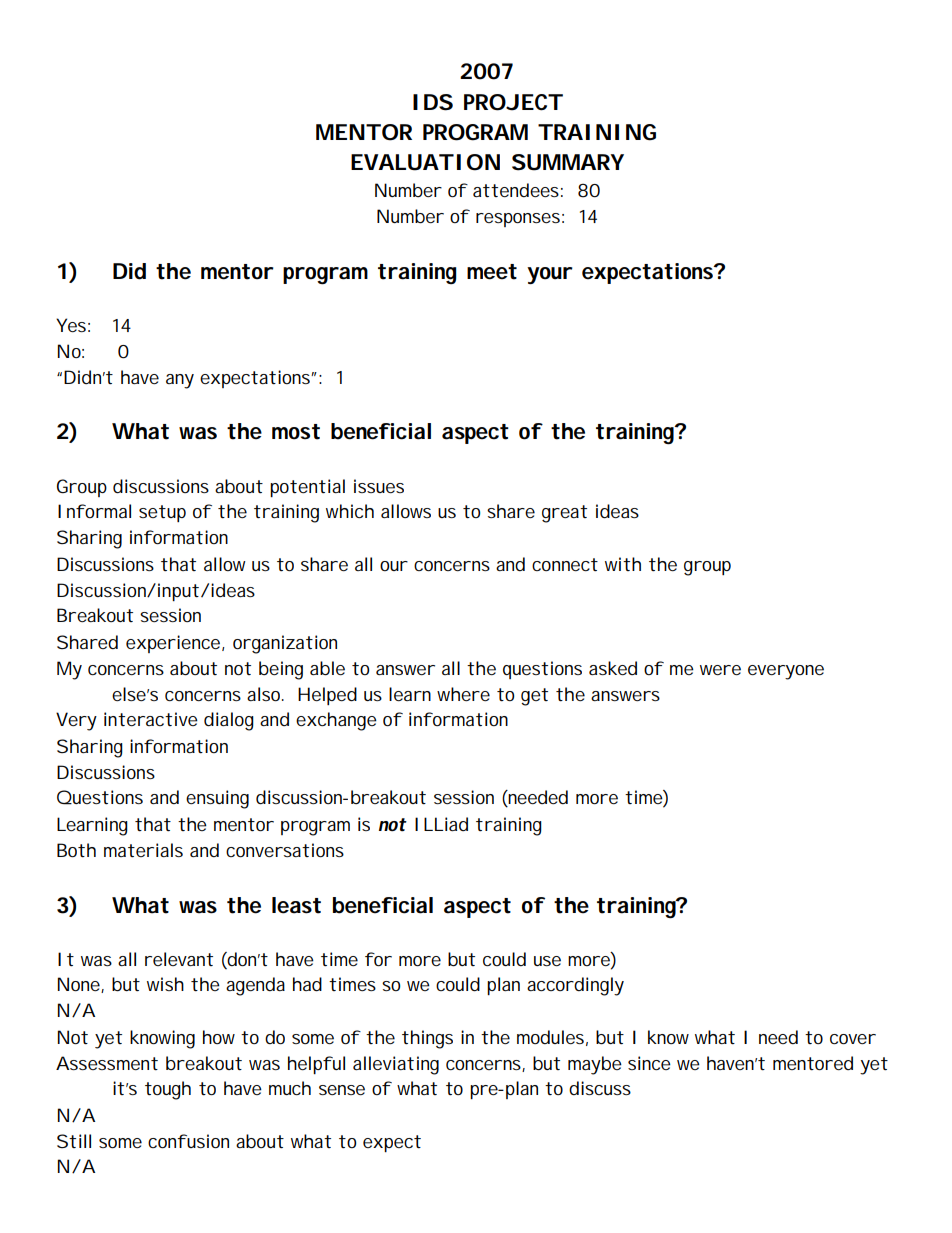 The image size is (952, 1233). Describe the element at coordinates (217, 799) in the page. I see `ensuing` at that location.
